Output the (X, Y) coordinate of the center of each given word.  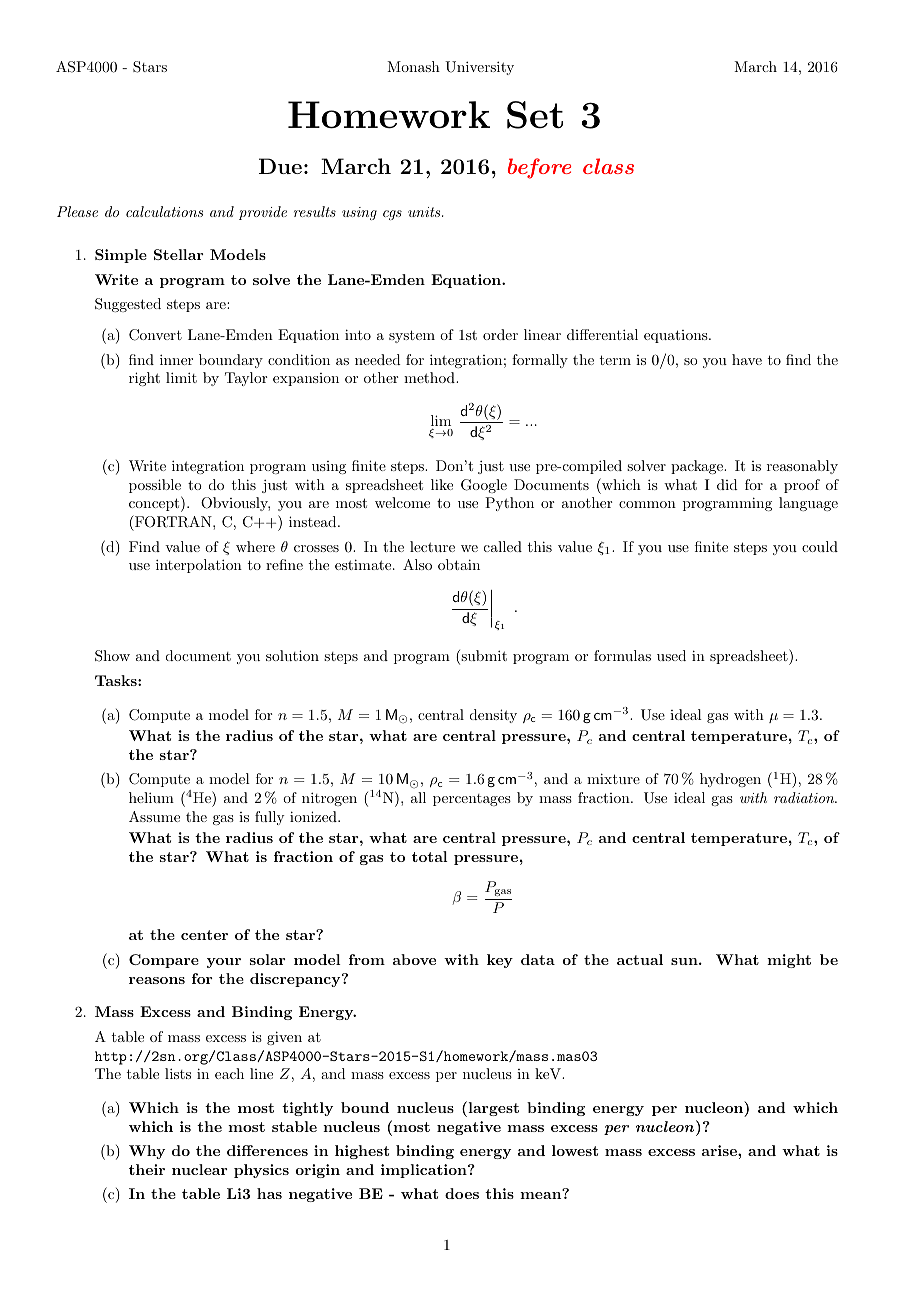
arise (720, 1150)
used (671, 655)
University (479, 68)
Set (535, 115)
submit (483, 657)
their (147, 1169)
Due (280, 166)
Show (112, 656)
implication (425, 1171)
